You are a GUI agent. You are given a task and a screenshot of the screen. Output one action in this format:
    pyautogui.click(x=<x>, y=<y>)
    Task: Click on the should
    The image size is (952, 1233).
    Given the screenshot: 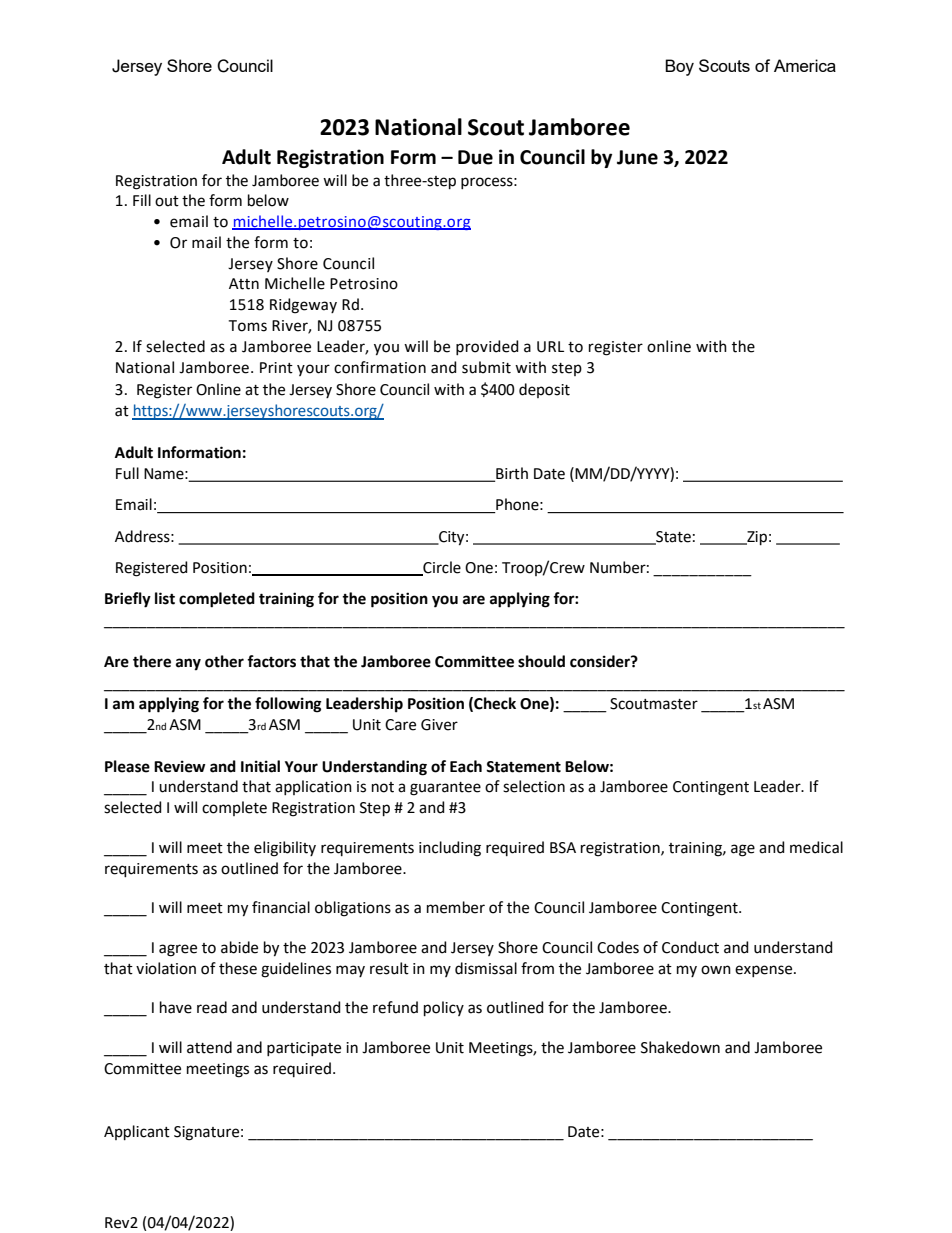 What is the action you would take?
    pyautogui.click(x=541, y=661)
